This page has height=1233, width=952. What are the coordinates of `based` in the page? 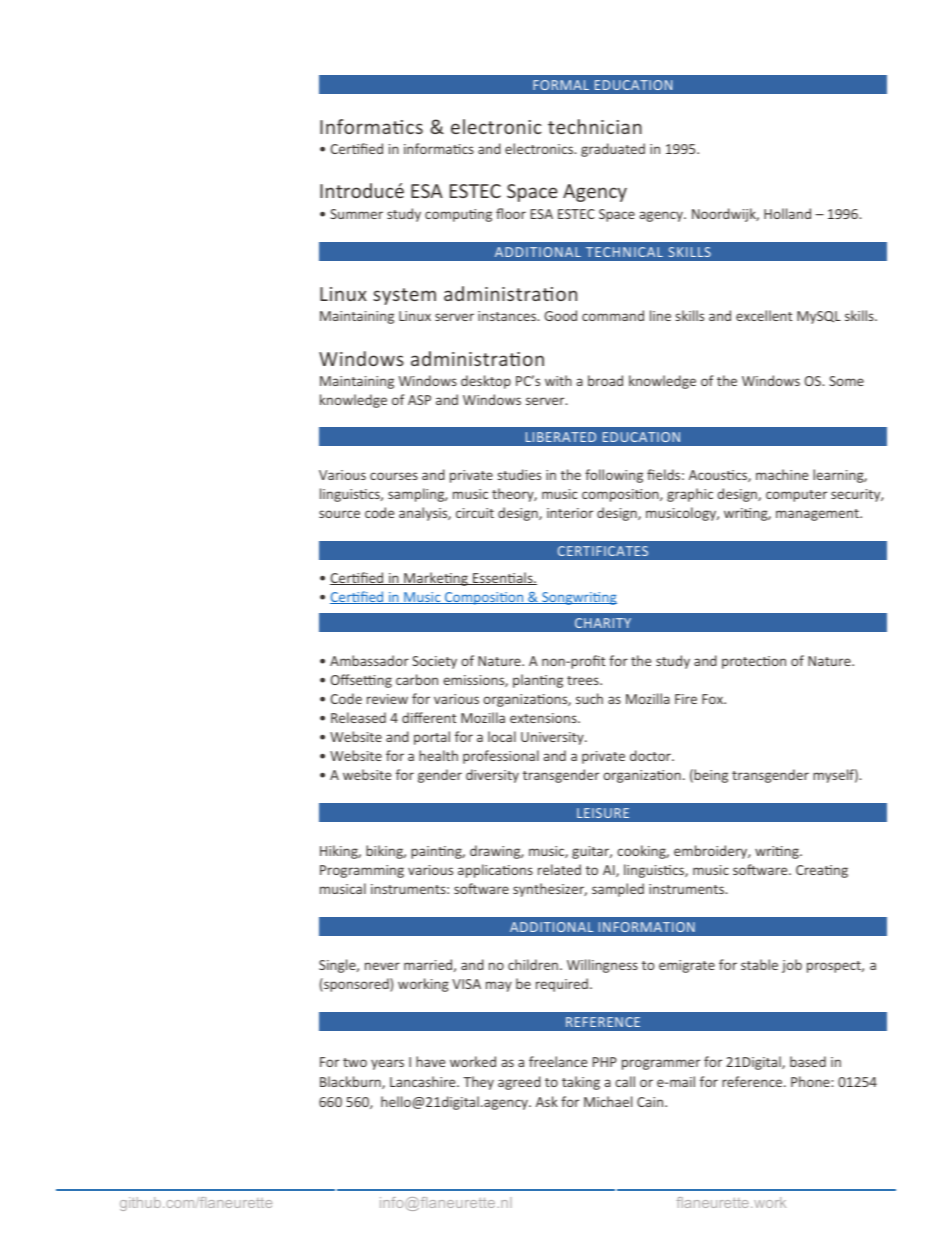 It's located at (808, 1061).
